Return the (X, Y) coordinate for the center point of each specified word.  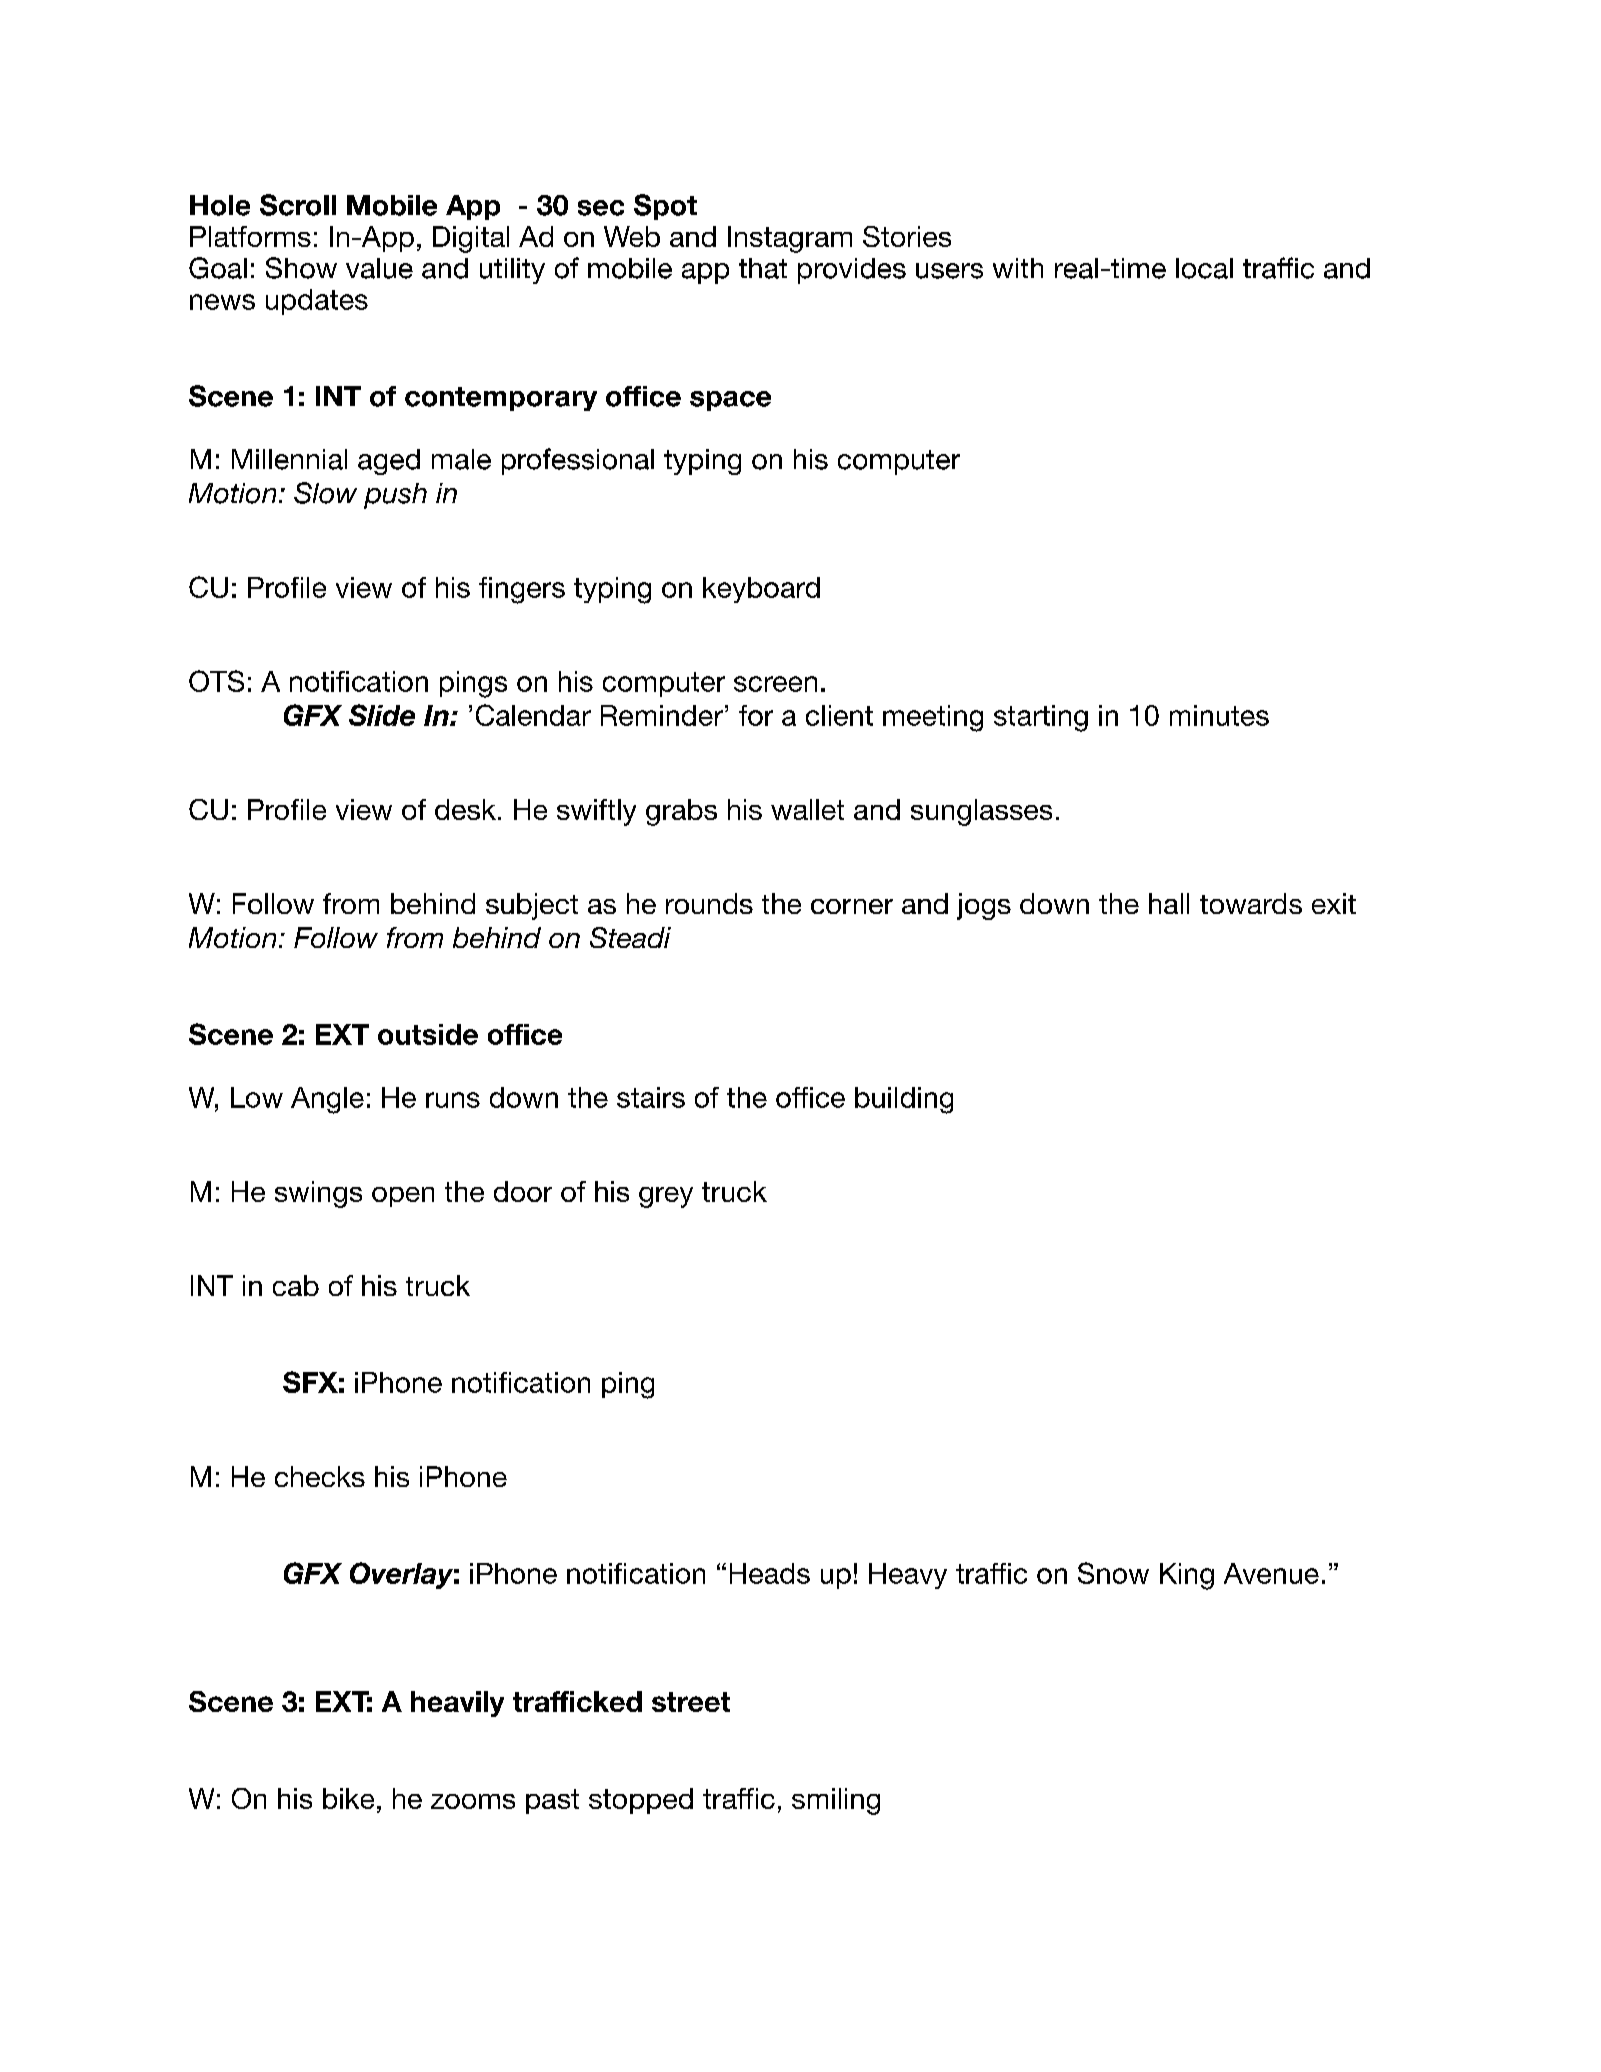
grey (666, 1197)
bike (348, 1798)
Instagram (790, 239)
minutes (1219, 715)
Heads (770, 1573)
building (904, 1100)
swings (318, 1194)
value (379, 268)
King (1187, 1576)
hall (1169, 903)
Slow (325, 493)
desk (465, 809)
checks (320, 1476)
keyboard (761, 590)
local (1204, 268)
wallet (807, 809)
